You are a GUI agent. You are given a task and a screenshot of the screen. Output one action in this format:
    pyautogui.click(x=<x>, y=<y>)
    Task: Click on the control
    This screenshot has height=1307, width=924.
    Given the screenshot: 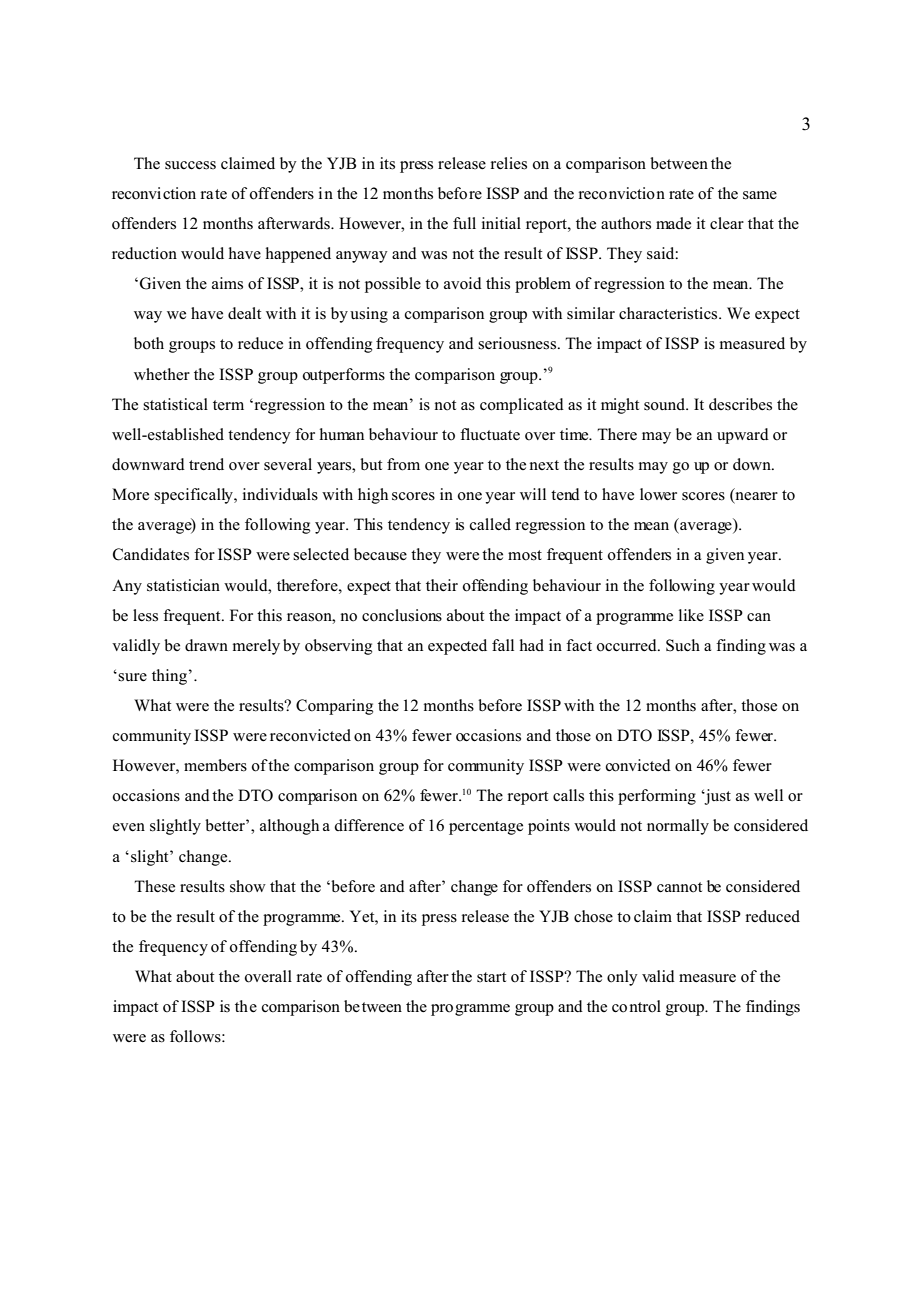 What is the action you would take?
    pyautogui.click(x=636, y=1006)
